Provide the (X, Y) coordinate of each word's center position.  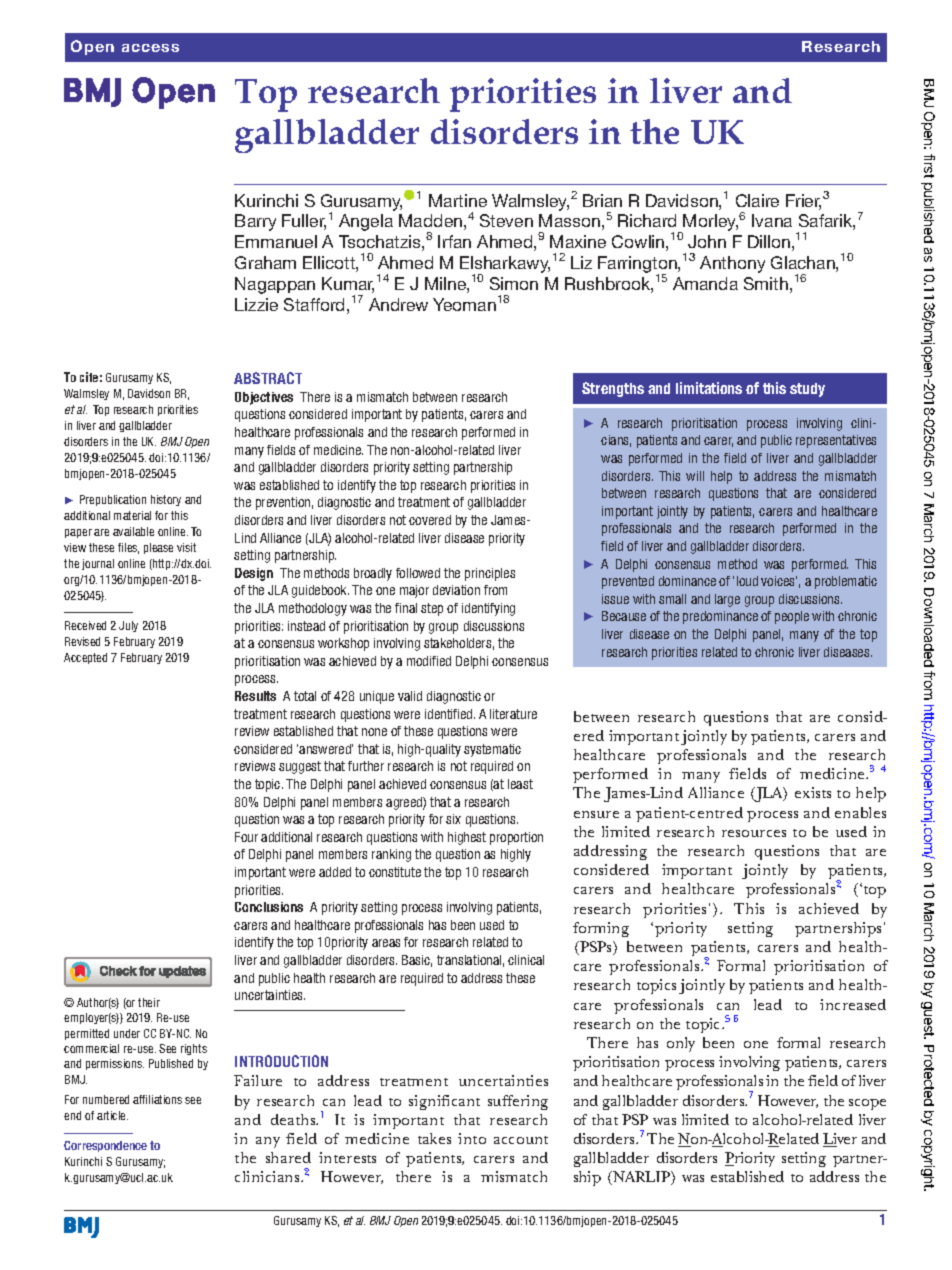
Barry (255, 222)
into (472, 1138)
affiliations (157, 1099)
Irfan (454, 241)
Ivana (772, 220)
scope (867, 1104)
